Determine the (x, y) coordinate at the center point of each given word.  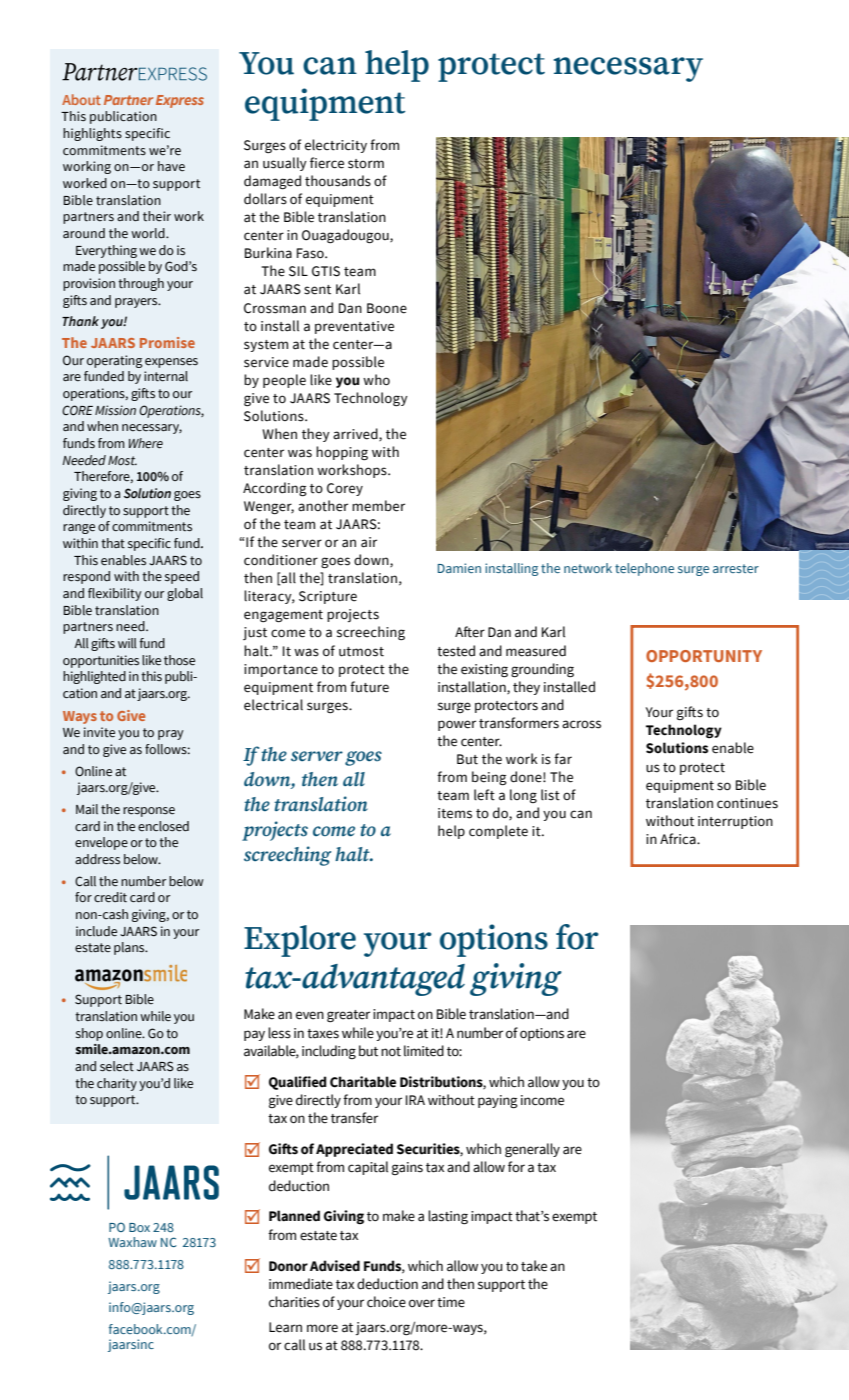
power (457, 725)
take (534, 1266)
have (171, 166)
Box (139, 1227)
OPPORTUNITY (704, 656)
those (179, 660)
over (422, 1303)
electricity (336, 146)
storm (366, 164)
